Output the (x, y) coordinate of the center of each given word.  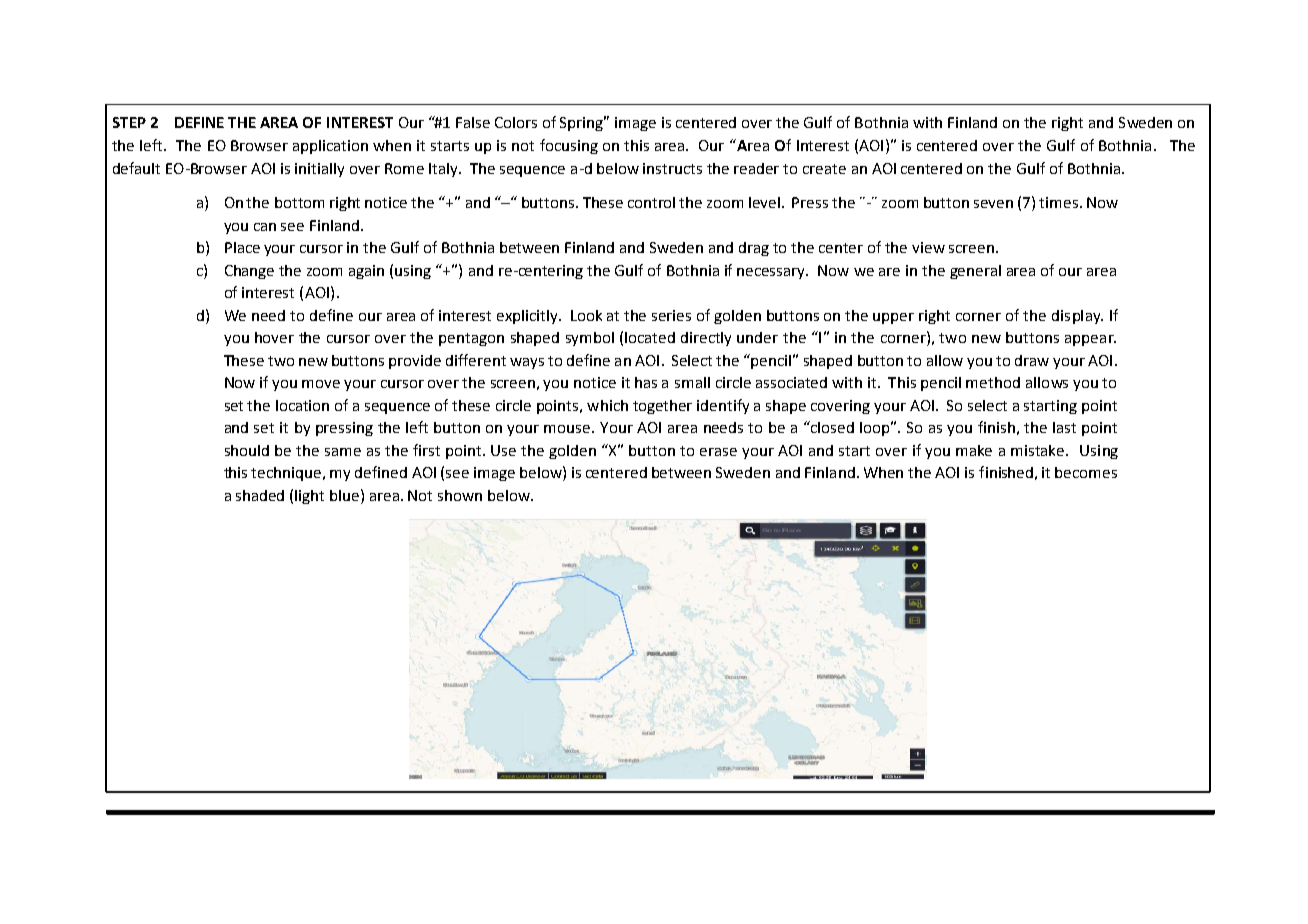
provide (415, 362)
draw (1032, 360)
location (302, 405)
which (607, 405)
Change (249, 272)
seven (993, 204)
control (651, 202)
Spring (583, 123)
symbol (590, 339)
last (1064, 427)
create (824, 169)
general (975, 272)
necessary (772, 273)
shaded (260, 495)
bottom (299, 202)
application (330, 147)
